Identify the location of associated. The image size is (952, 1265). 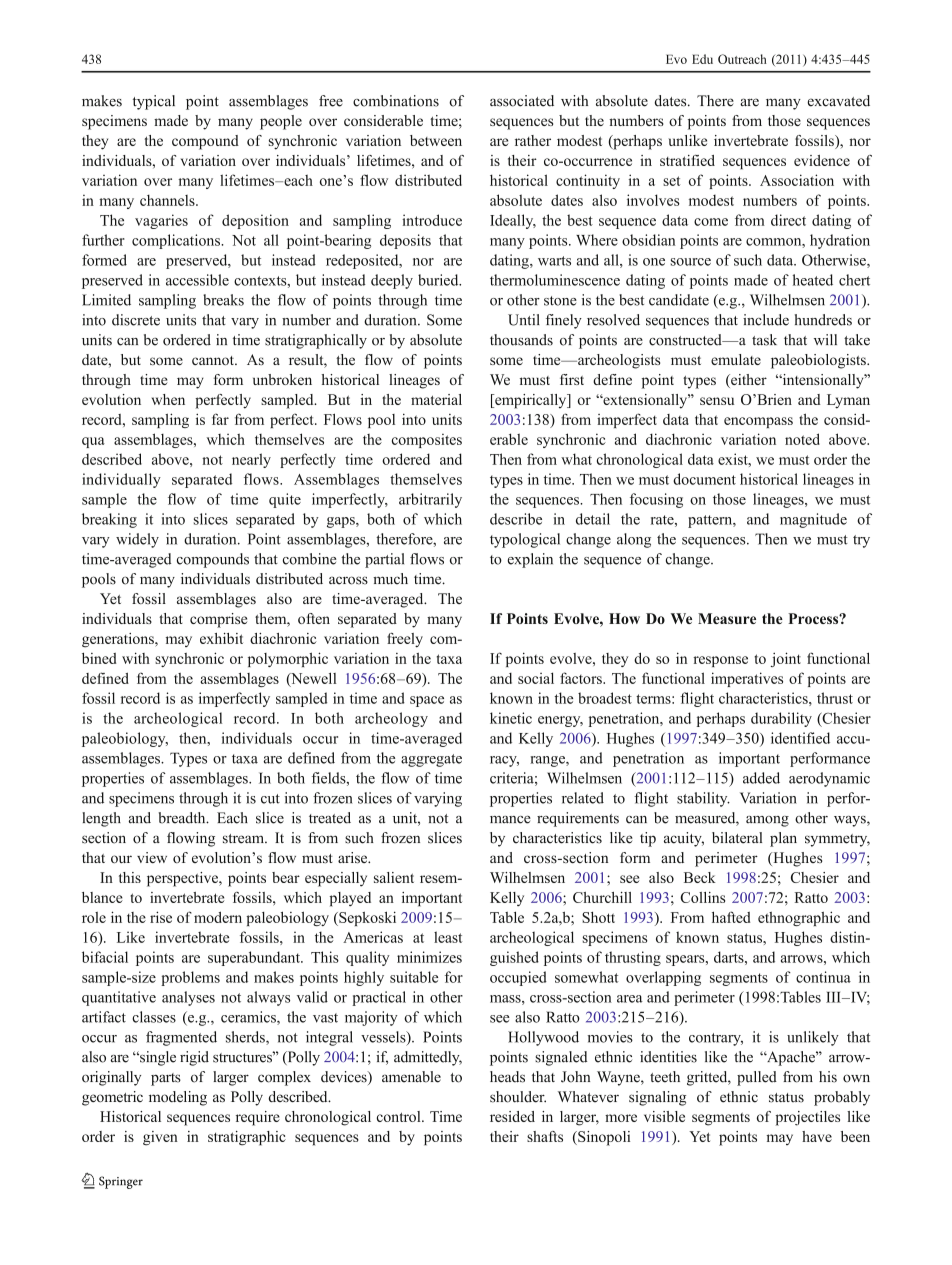
(522, 101).
